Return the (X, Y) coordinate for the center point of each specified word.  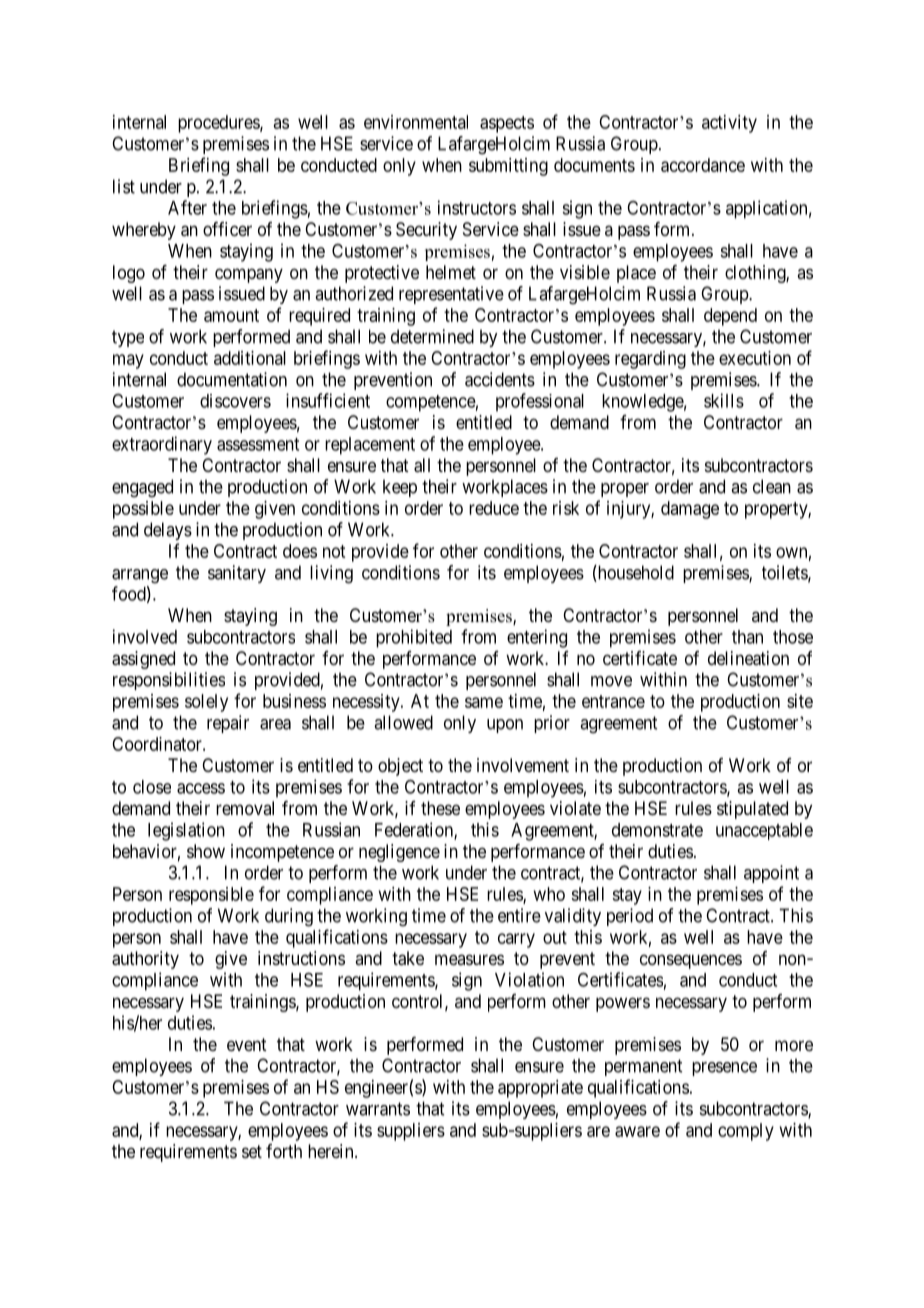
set (252, 1151)
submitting (508, 167)
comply (746, 1132)
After (187, 207)
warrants (378, 1109)
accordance (703, 165)
